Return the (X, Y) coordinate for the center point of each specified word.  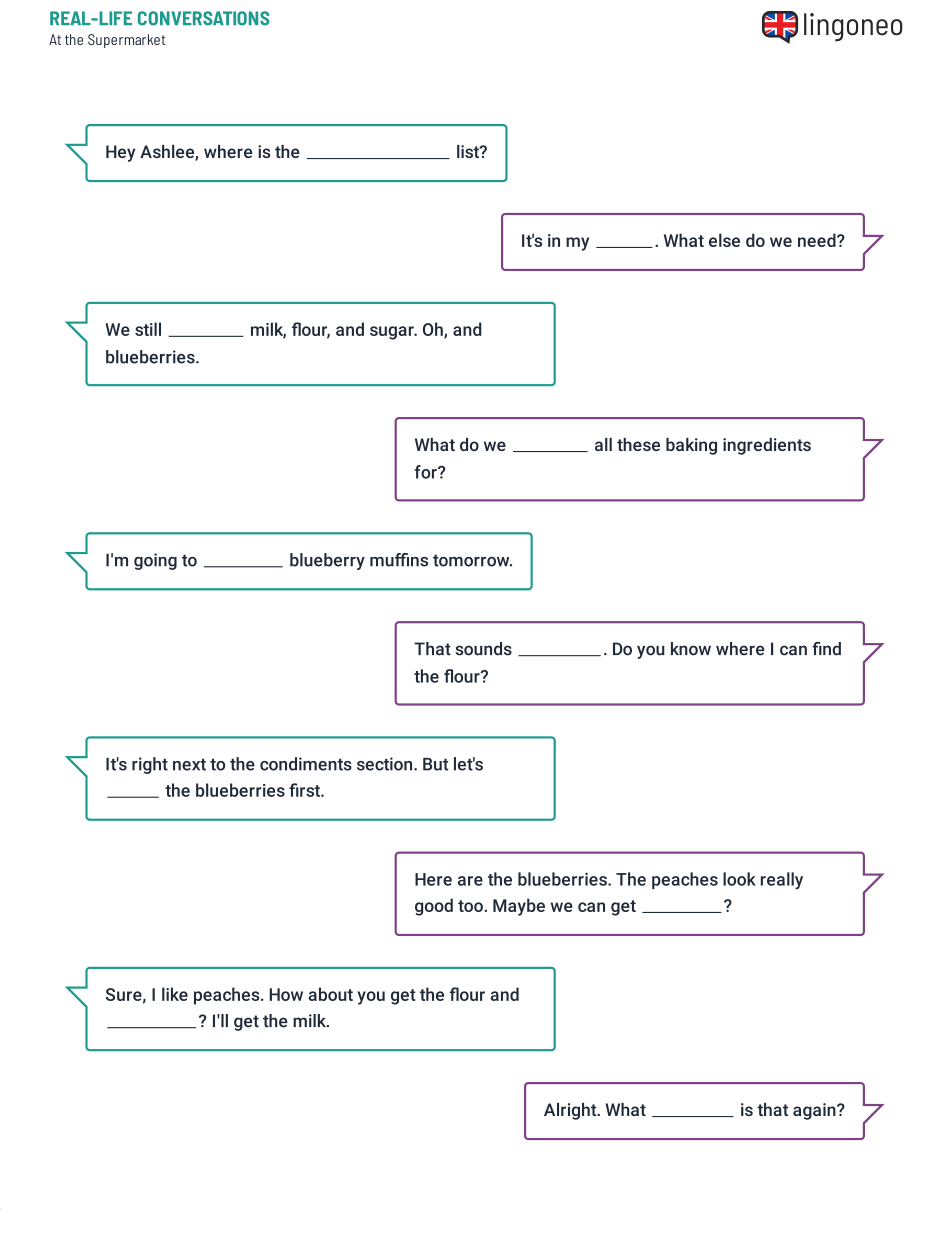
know (691, 649)
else (724, 240)
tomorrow (472, 560)
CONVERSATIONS (204, 18)
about (331, 994)
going (155, 561)
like (175, 994)
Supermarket (126, 41)
